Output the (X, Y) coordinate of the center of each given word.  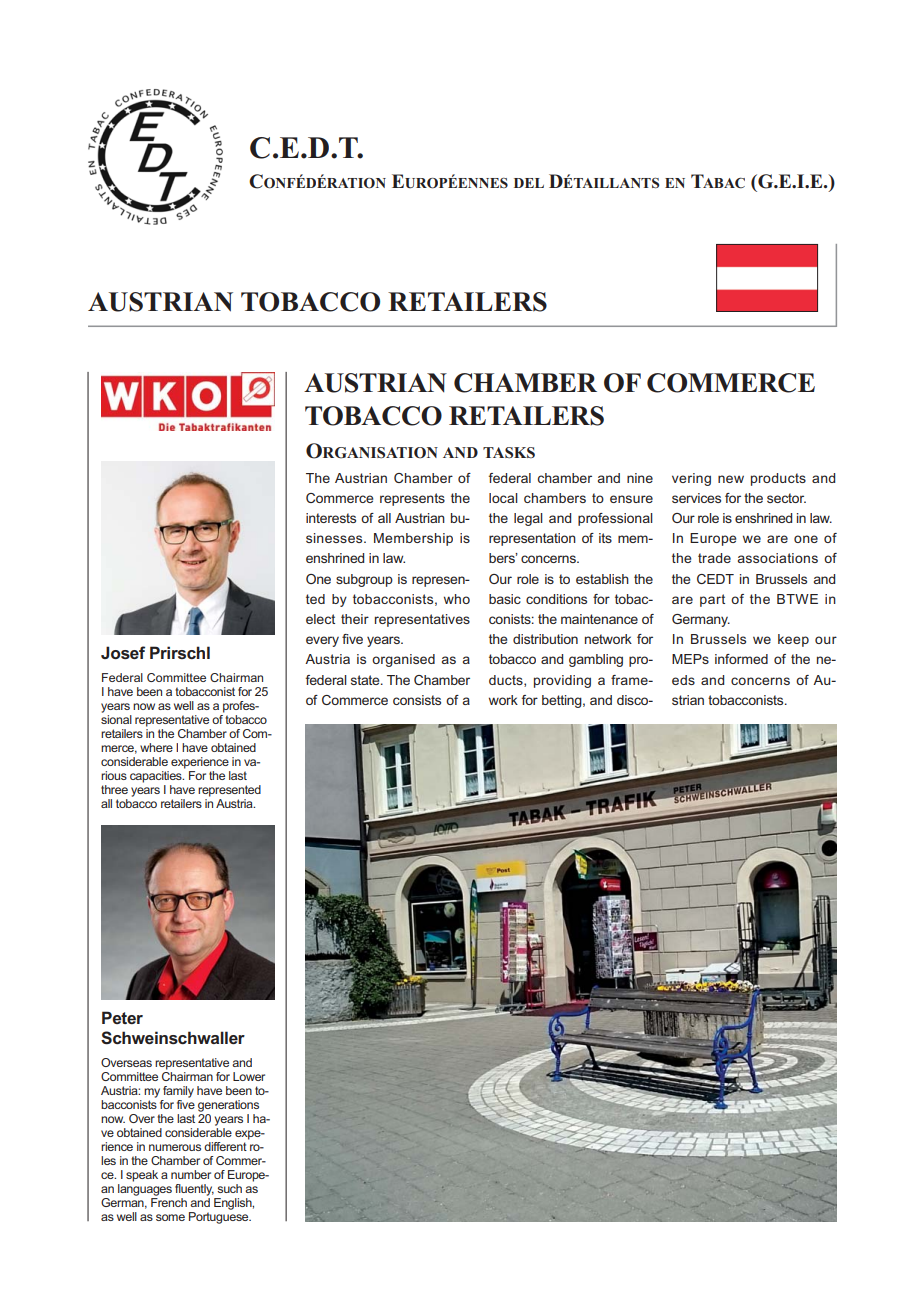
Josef (123, 652)
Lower (249, 1076)
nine (640, 478)
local (503, 498)
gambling (596, 660)
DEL (529, 183)
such (229, 1188)
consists (417, 700)
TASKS (509, 453)
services (696, 498)
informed (741, 659)
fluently (194, 1190)
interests (331, 518)
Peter (122, 1017)
